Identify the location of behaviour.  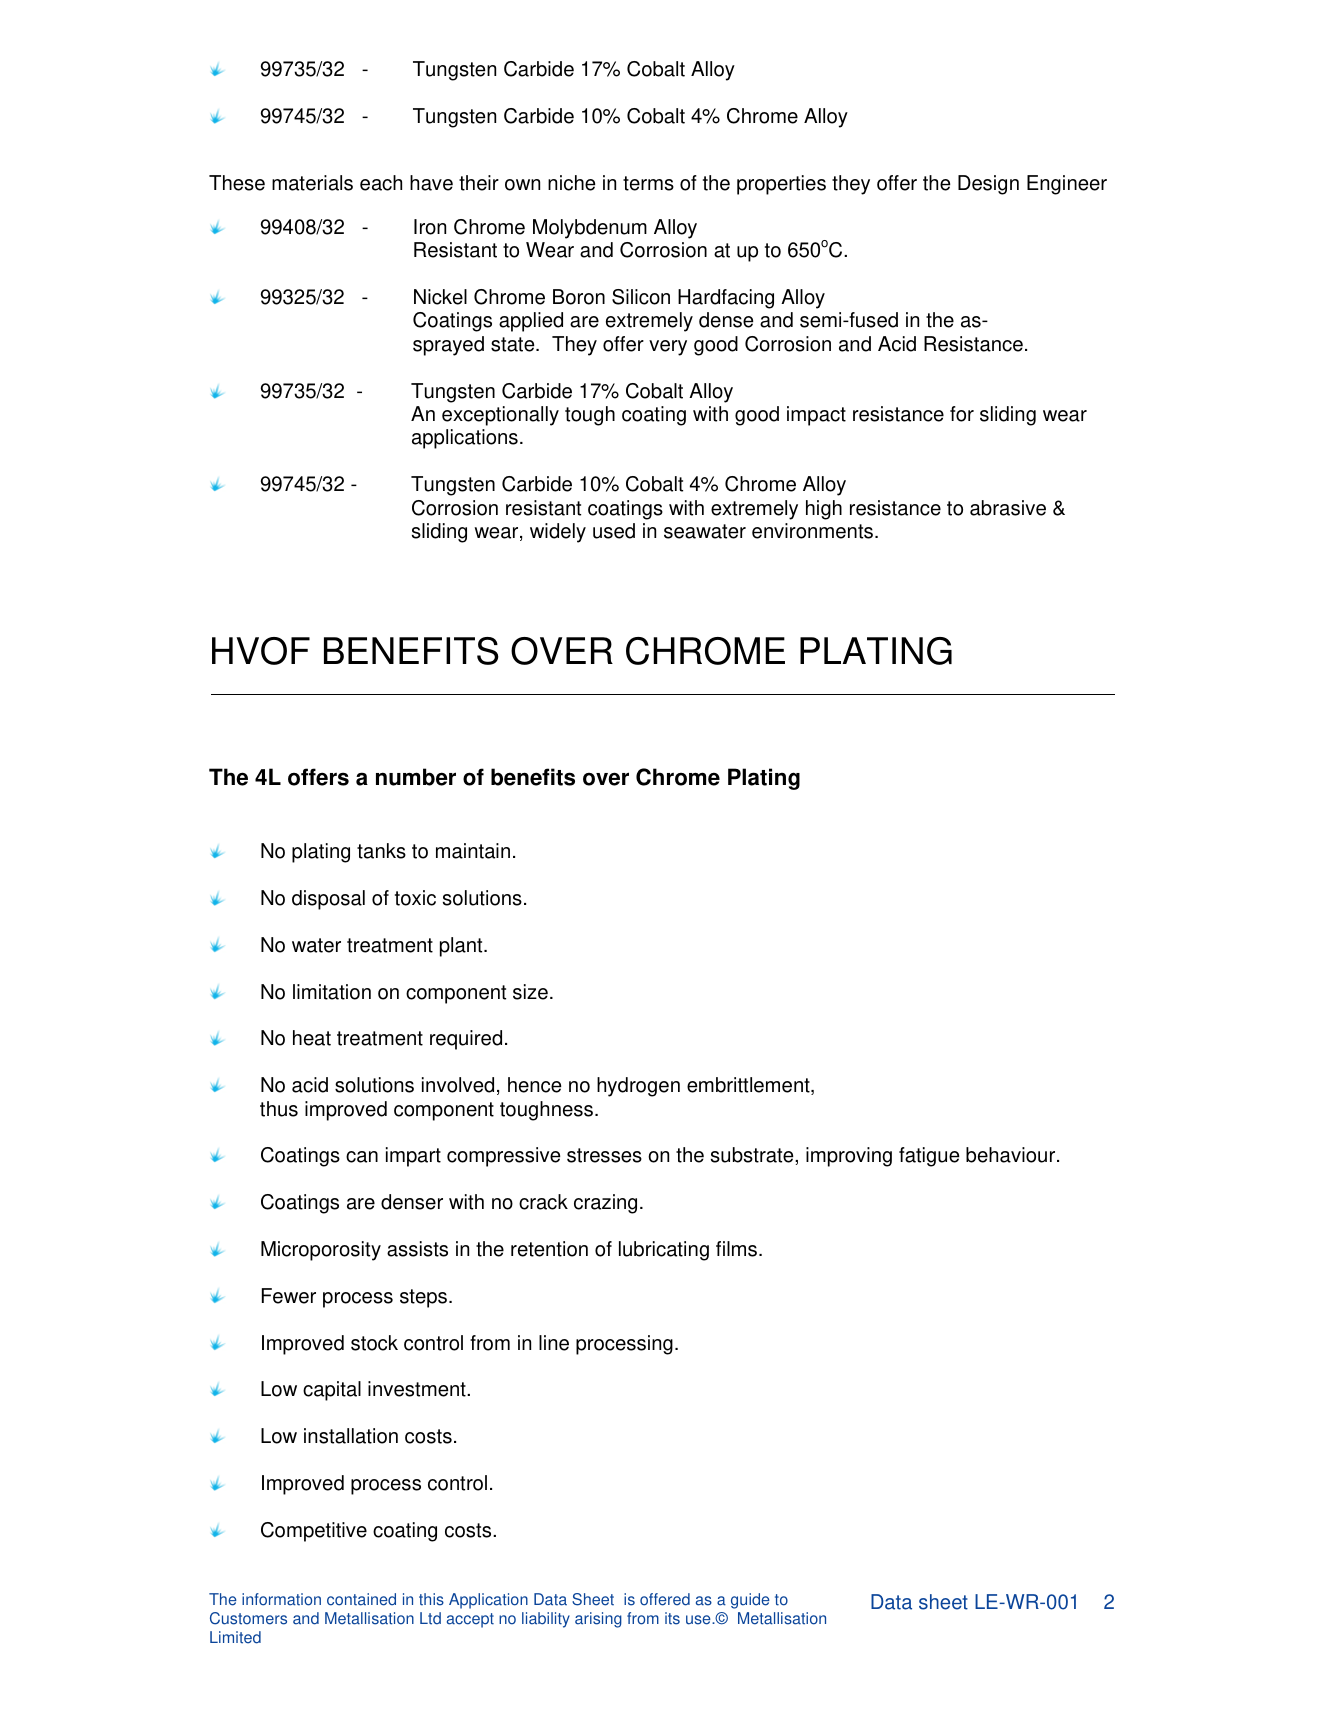
(1012, 1155).
